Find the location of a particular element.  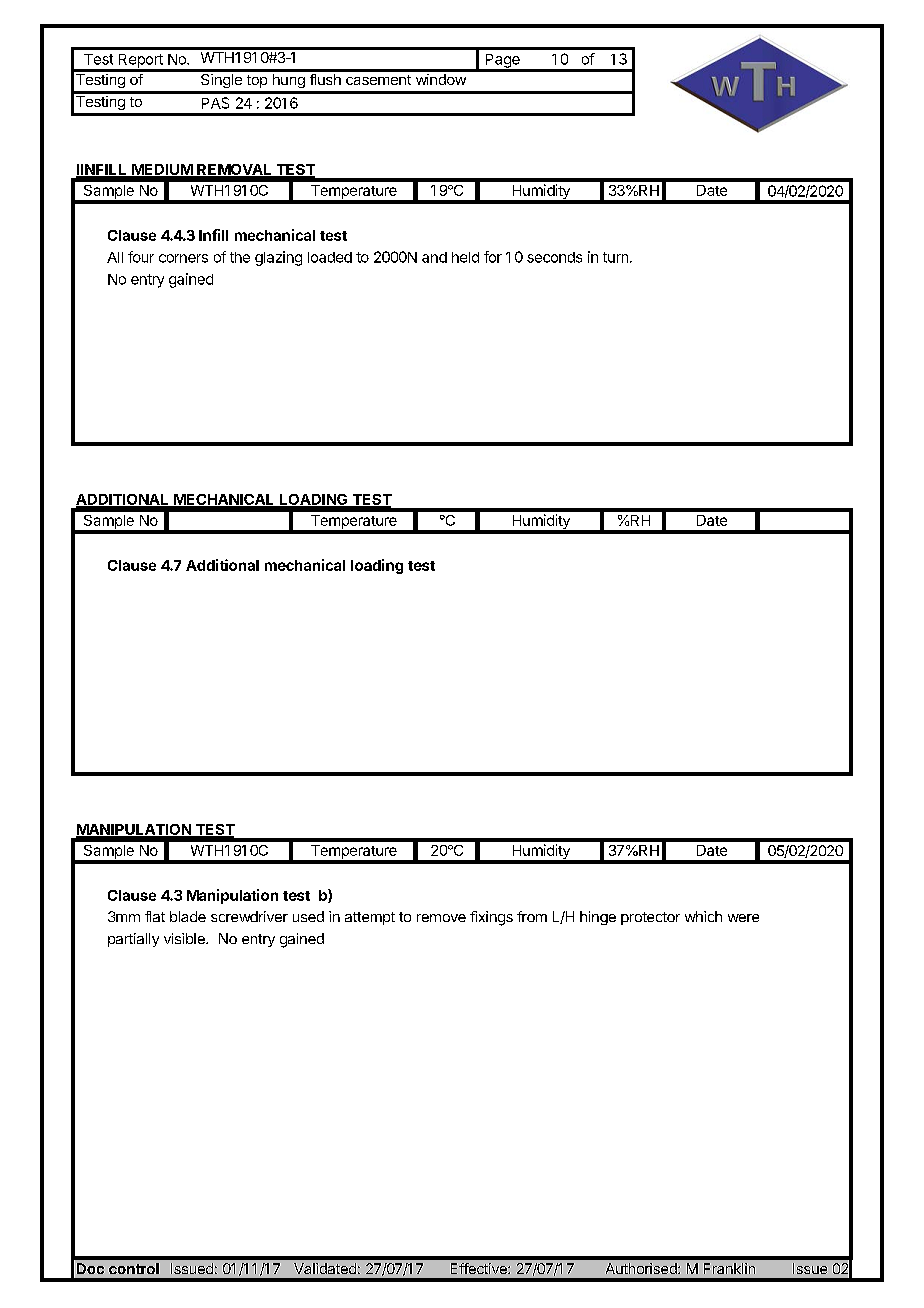

corners is located at coordinates (183, 258).
